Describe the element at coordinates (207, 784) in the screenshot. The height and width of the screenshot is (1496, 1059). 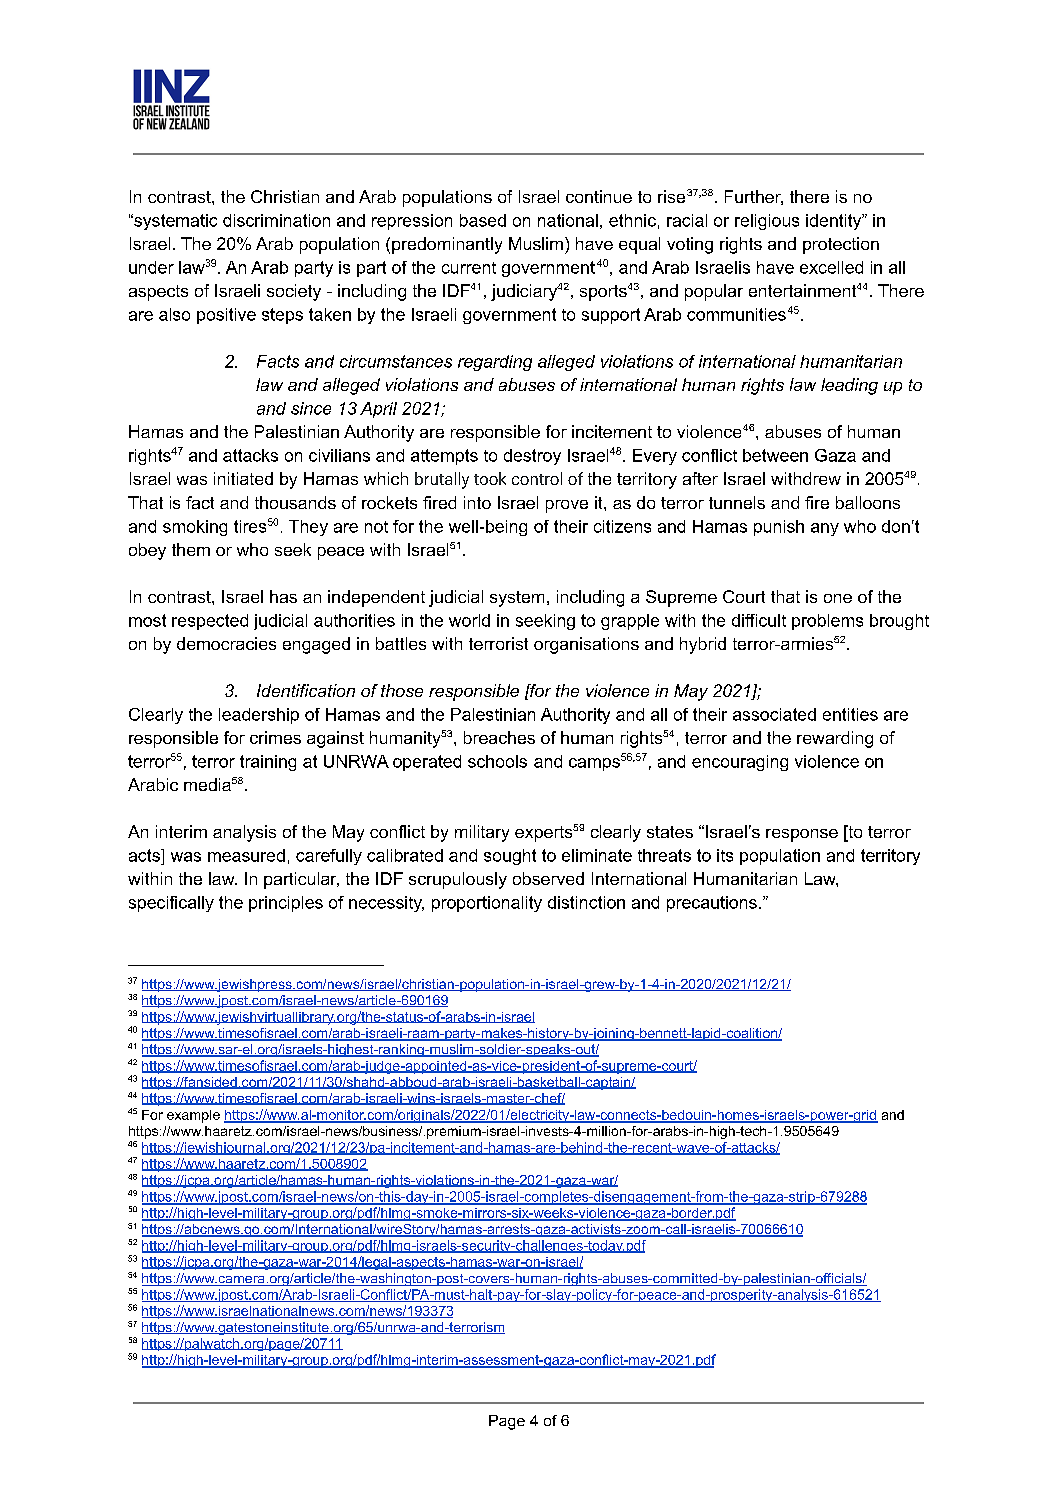
I see `media` at that location.
